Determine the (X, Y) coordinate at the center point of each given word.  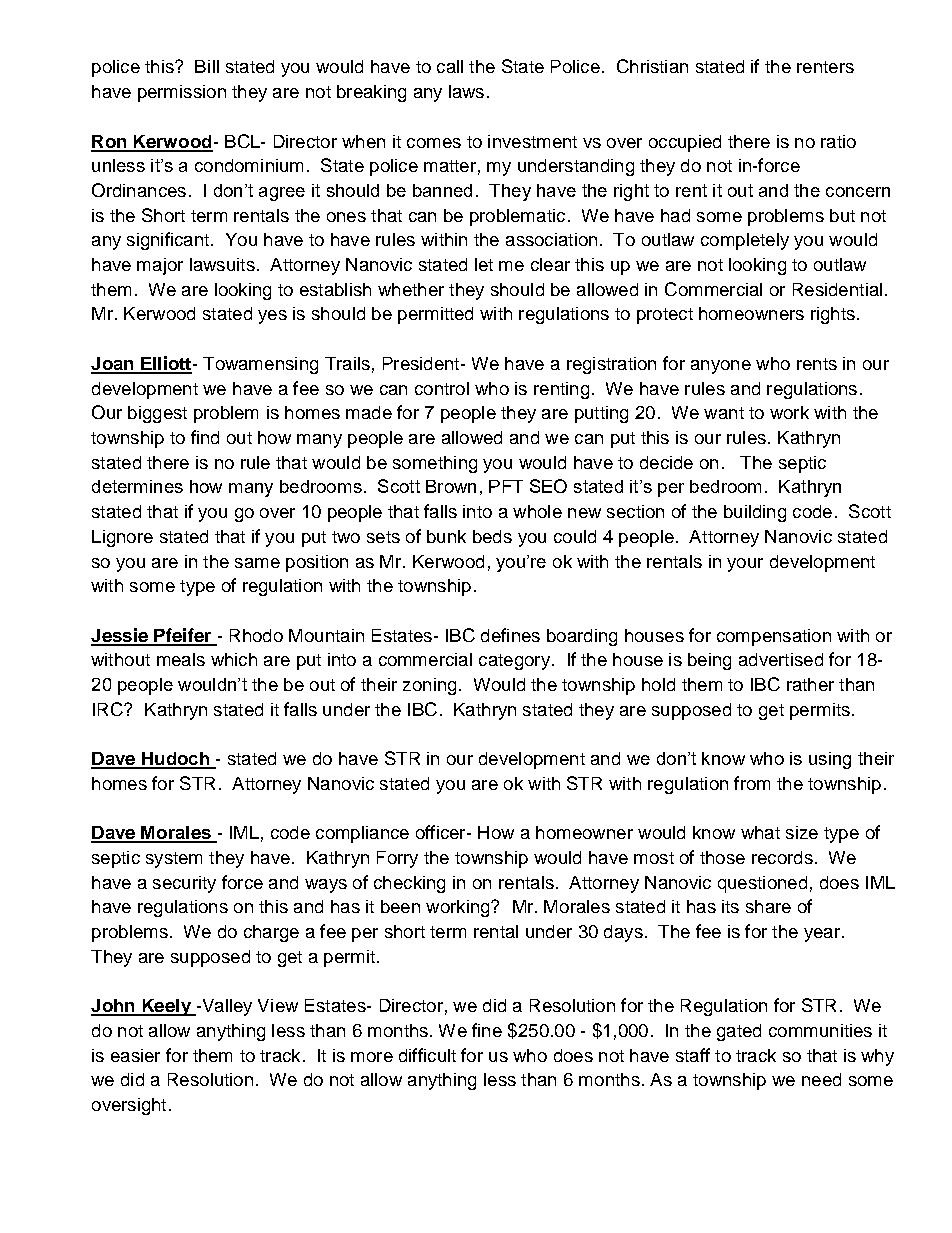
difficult (427, 1055)
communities (820, 1030)
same (257, 563)
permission (182, 93)
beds (492, 536)
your (745, 565)
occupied (685, 143)
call (450, 66)
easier (135, 1055)
